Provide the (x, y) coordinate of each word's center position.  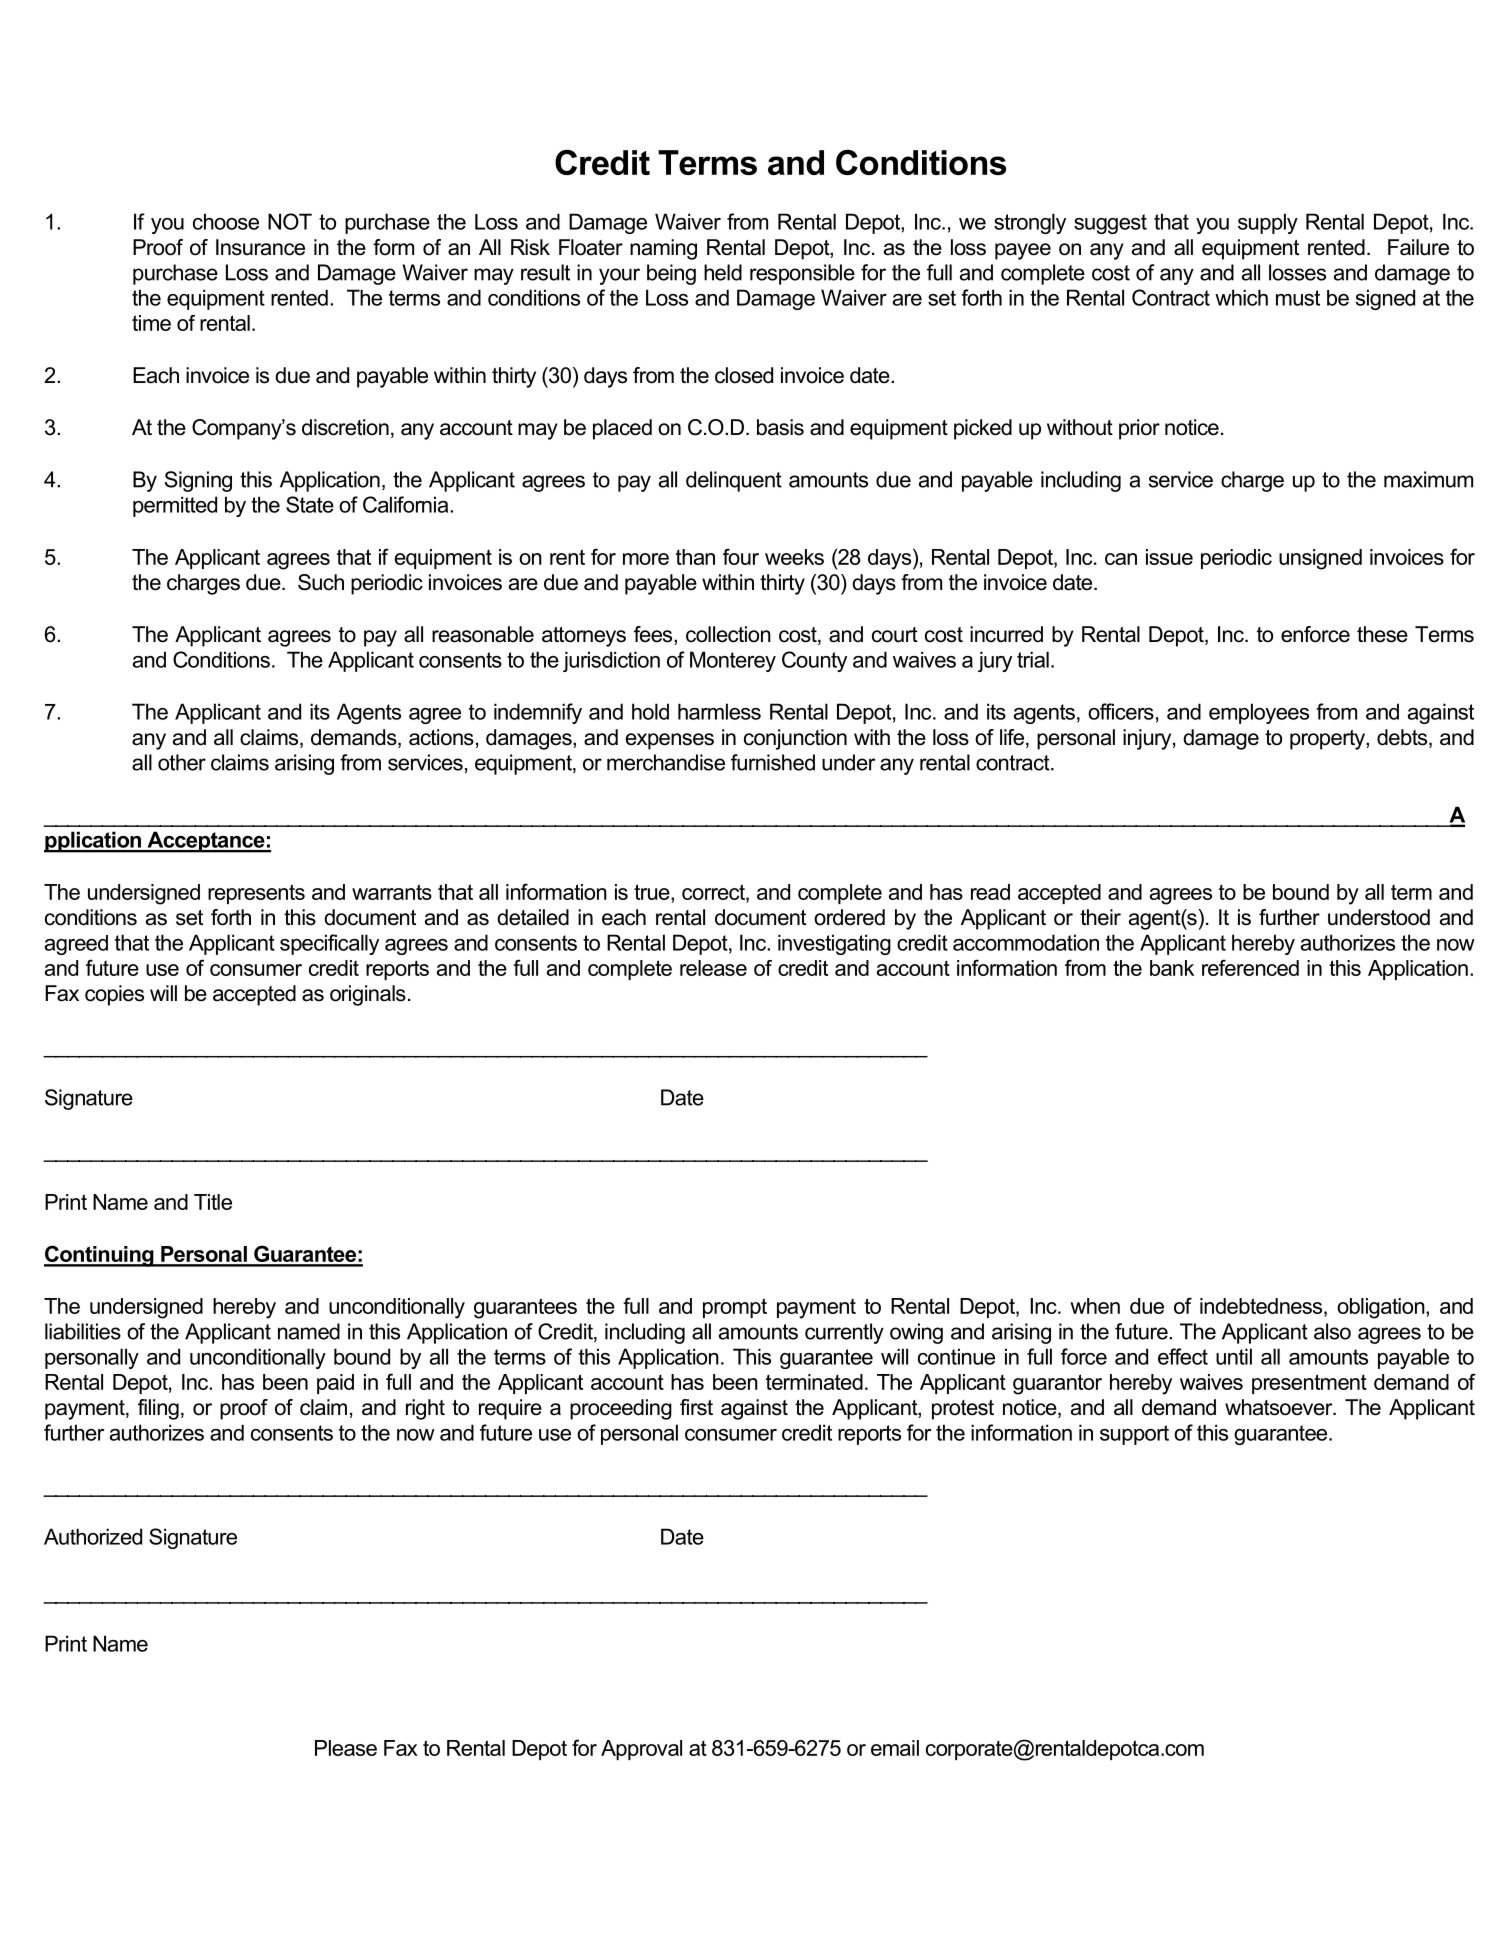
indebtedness (1262, 1306)
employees (1259, 713)
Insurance (260, 247)
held (723, 272)
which (1241, 297)
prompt (735, 1308)
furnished (773, 762)
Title (213, 1202)
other (182, 762)
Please (346, 1748)
